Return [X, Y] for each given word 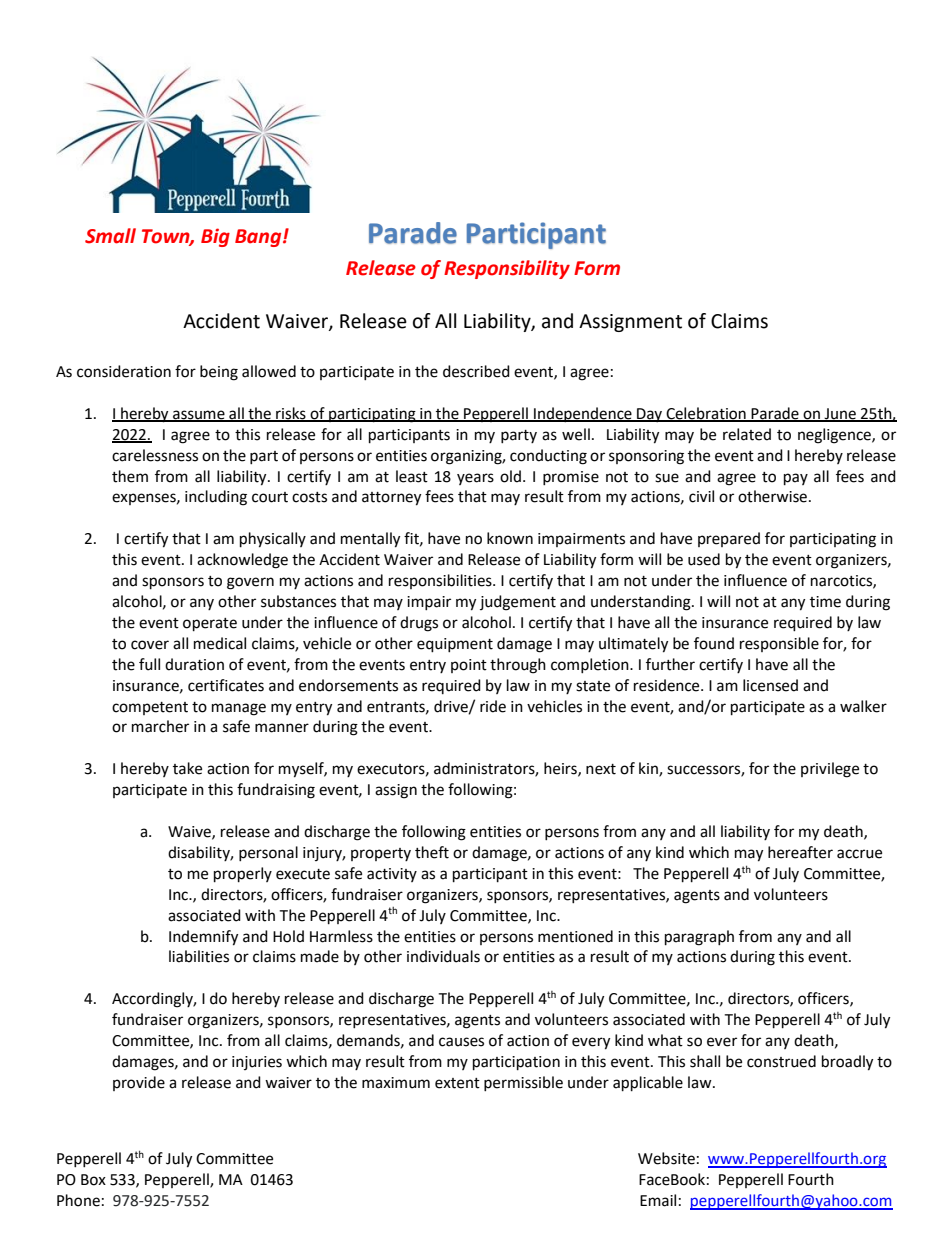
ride [493, 706]
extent [457, 1083]
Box [93, 1180]
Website [666, 1158]
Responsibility [507, 269]
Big [215, 237]
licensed [770, 685]
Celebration [706, 414]
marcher [160, 726]
